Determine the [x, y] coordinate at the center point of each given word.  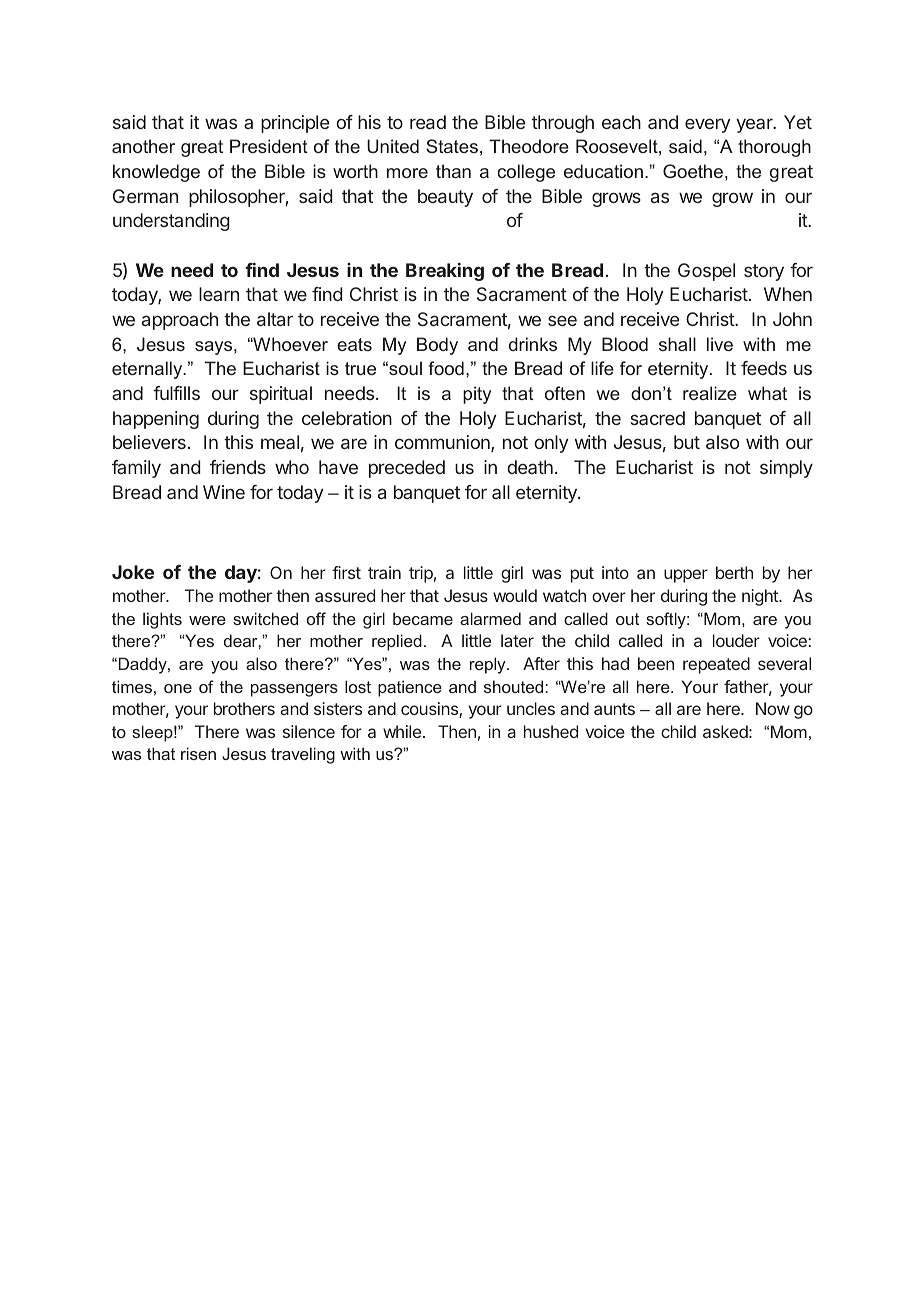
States [452, 146]
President [268, 146]
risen [198, 753]
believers [149, 442]
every [707, 125]
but [687, 442]
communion [443, 443]
